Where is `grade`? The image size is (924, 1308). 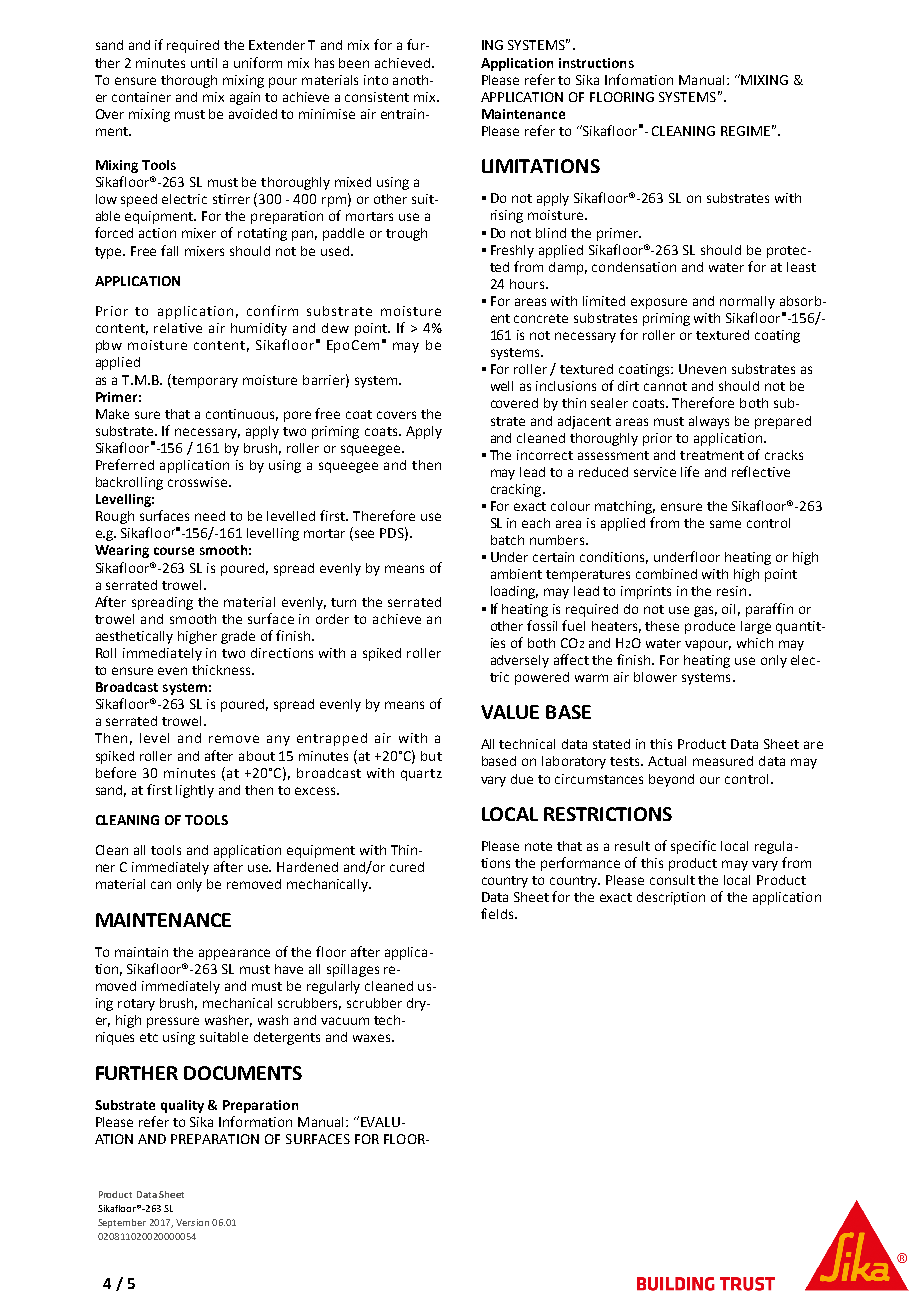
grade is located at coordinates (238, 637).
